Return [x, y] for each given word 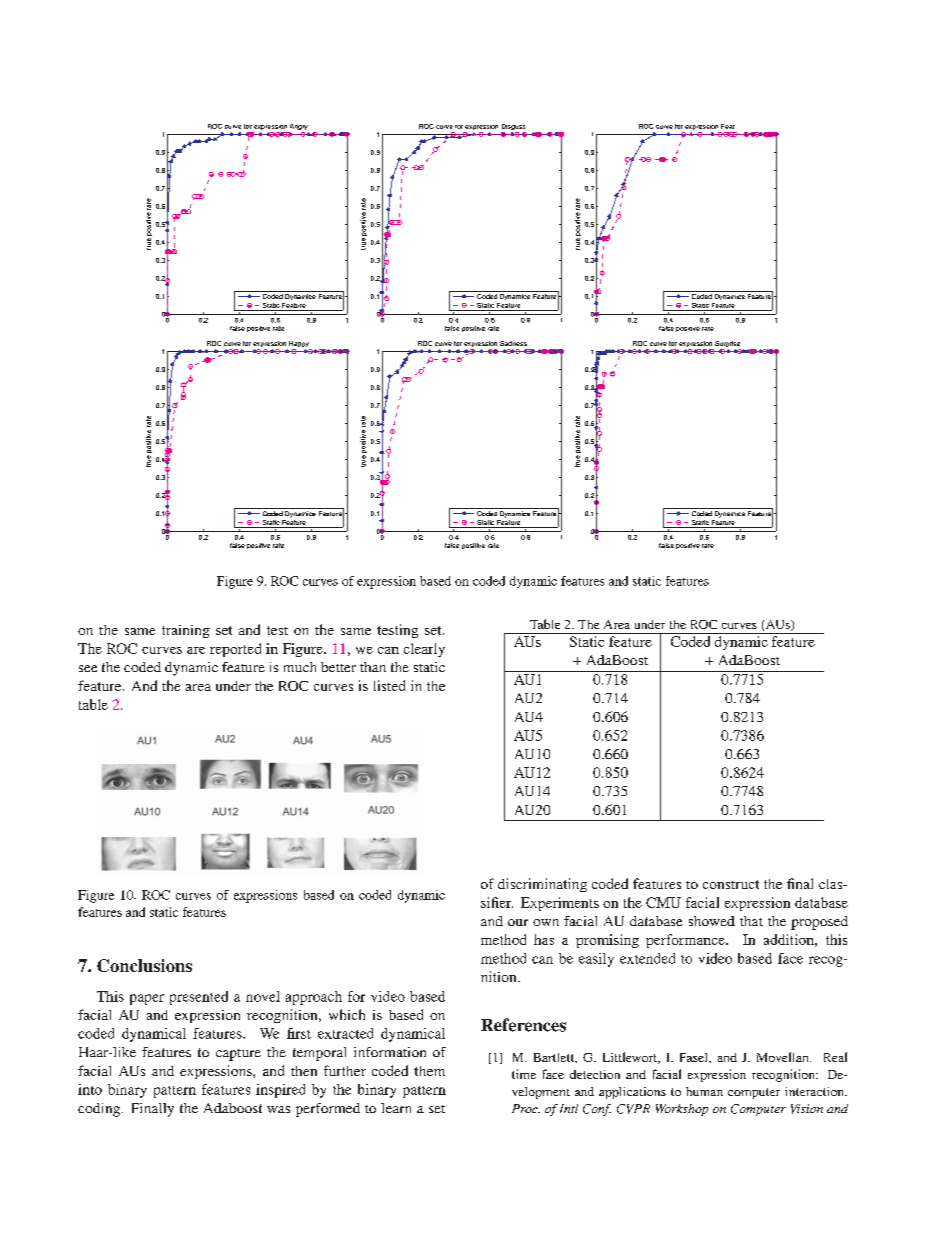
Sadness [513, 343]
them [429, 1071]
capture [238, 1055]
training [186, 631]
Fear [728, 126]
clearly [424, 650]
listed [389, 685]
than [373, 667]
